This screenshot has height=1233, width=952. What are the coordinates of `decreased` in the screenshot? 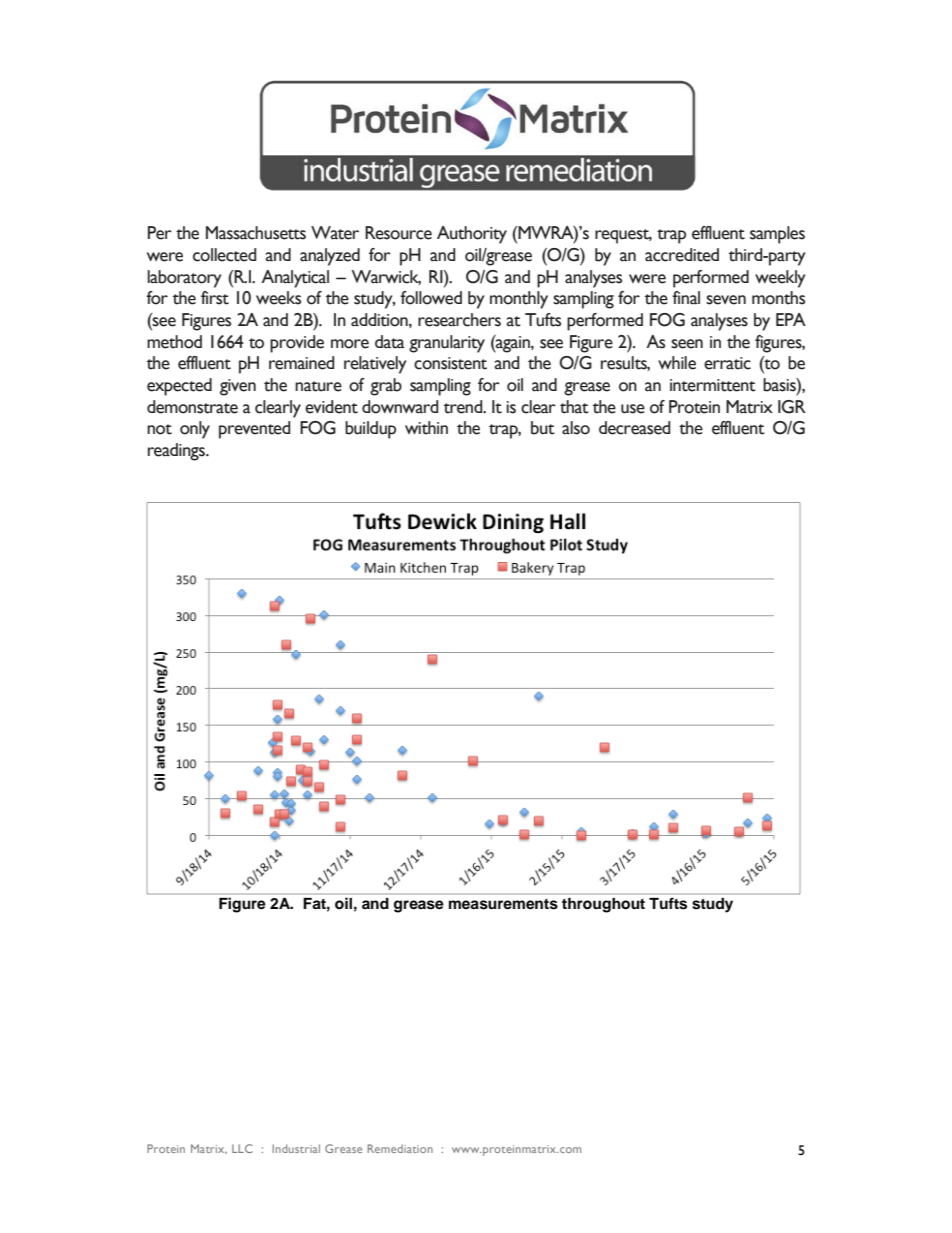 It's located at (635, 428).
